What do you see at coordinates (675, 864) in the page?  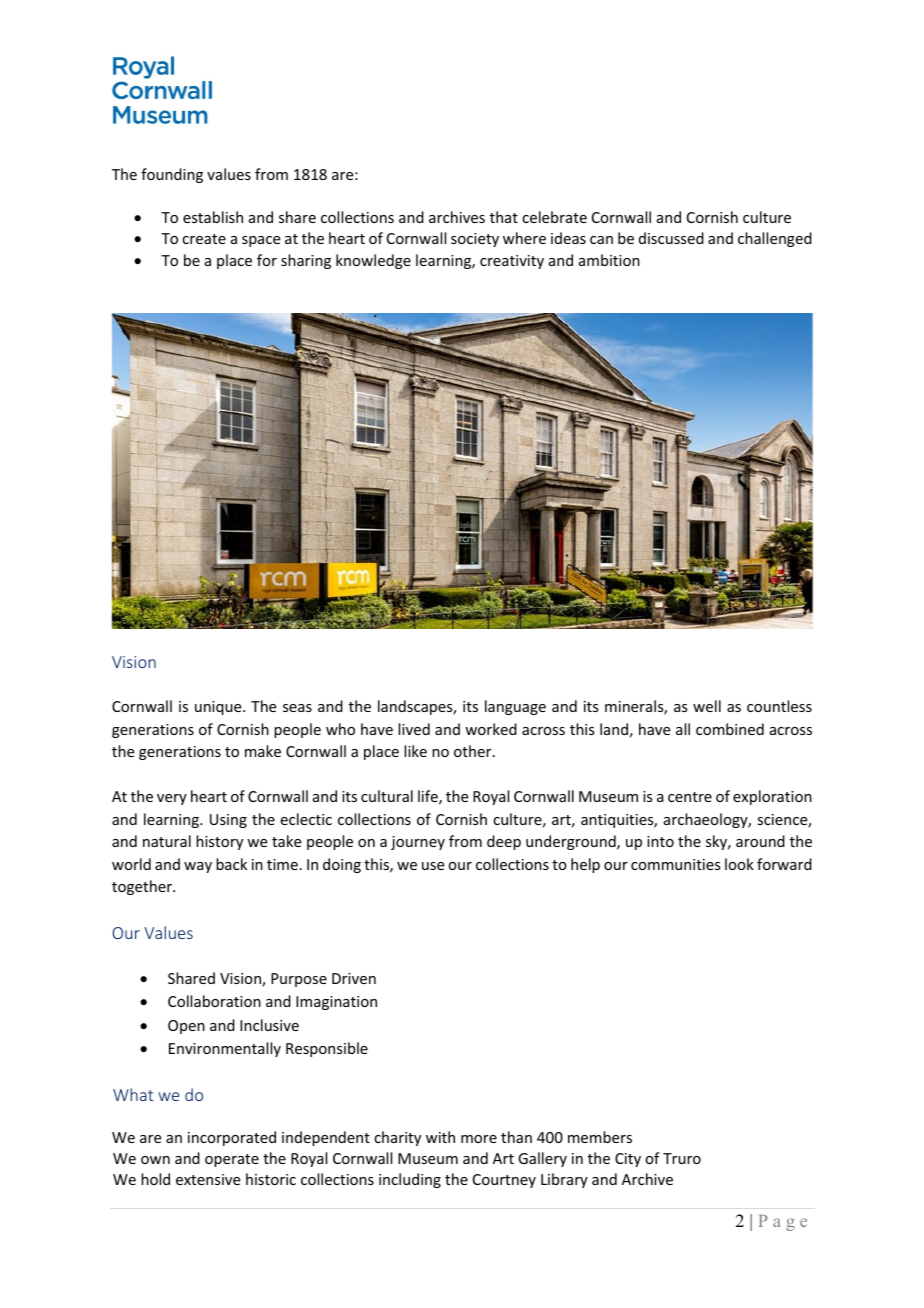 I see `communities` at bounding box center [675, 864].
